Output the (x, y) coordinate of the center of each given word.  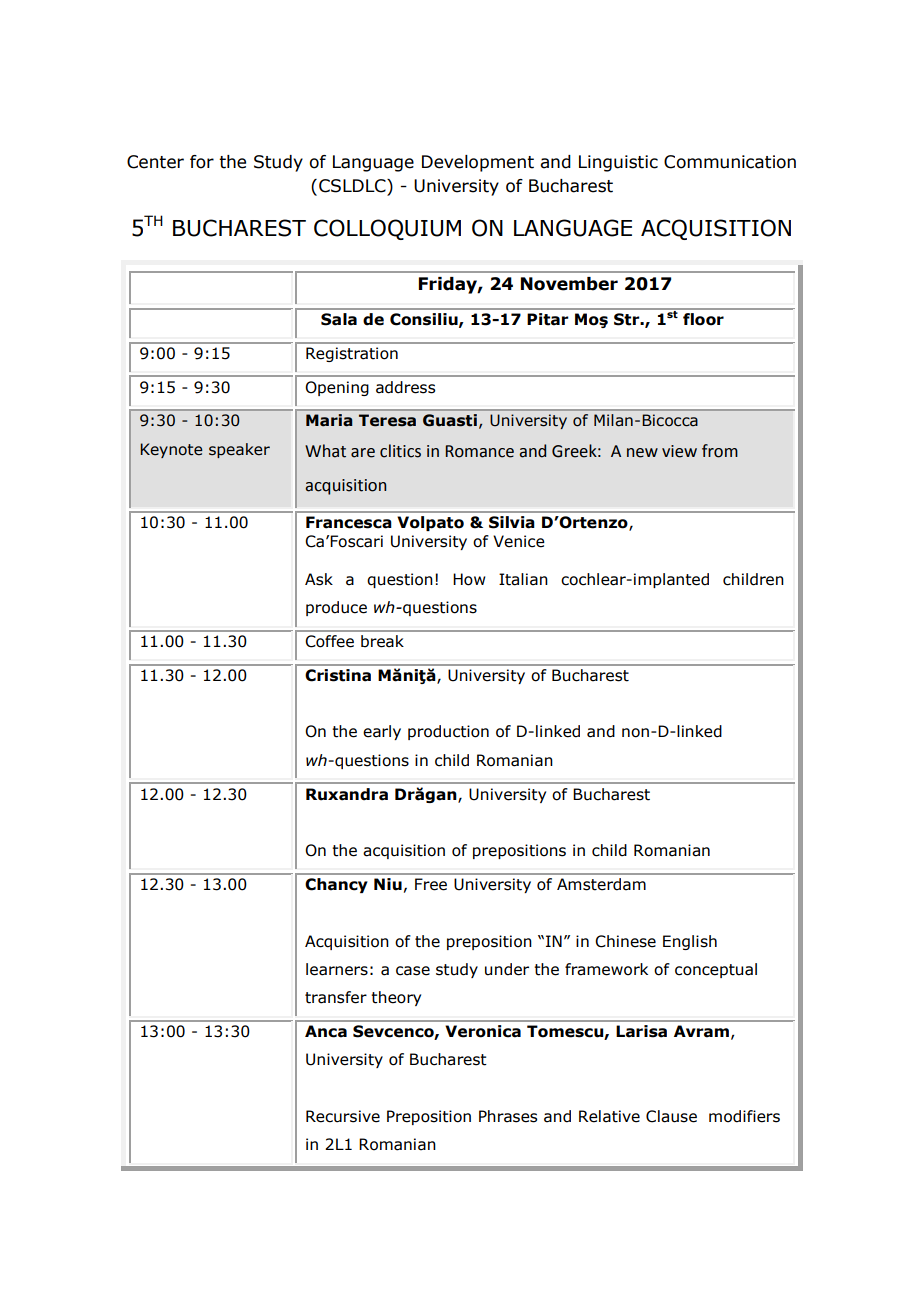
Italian (523, 579)
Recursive (343, 1116)
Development (478, 163)
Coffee (329, 641)
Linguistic (618, 163)
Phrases (508, 1116)
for (202, 162)
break (382, 641)
